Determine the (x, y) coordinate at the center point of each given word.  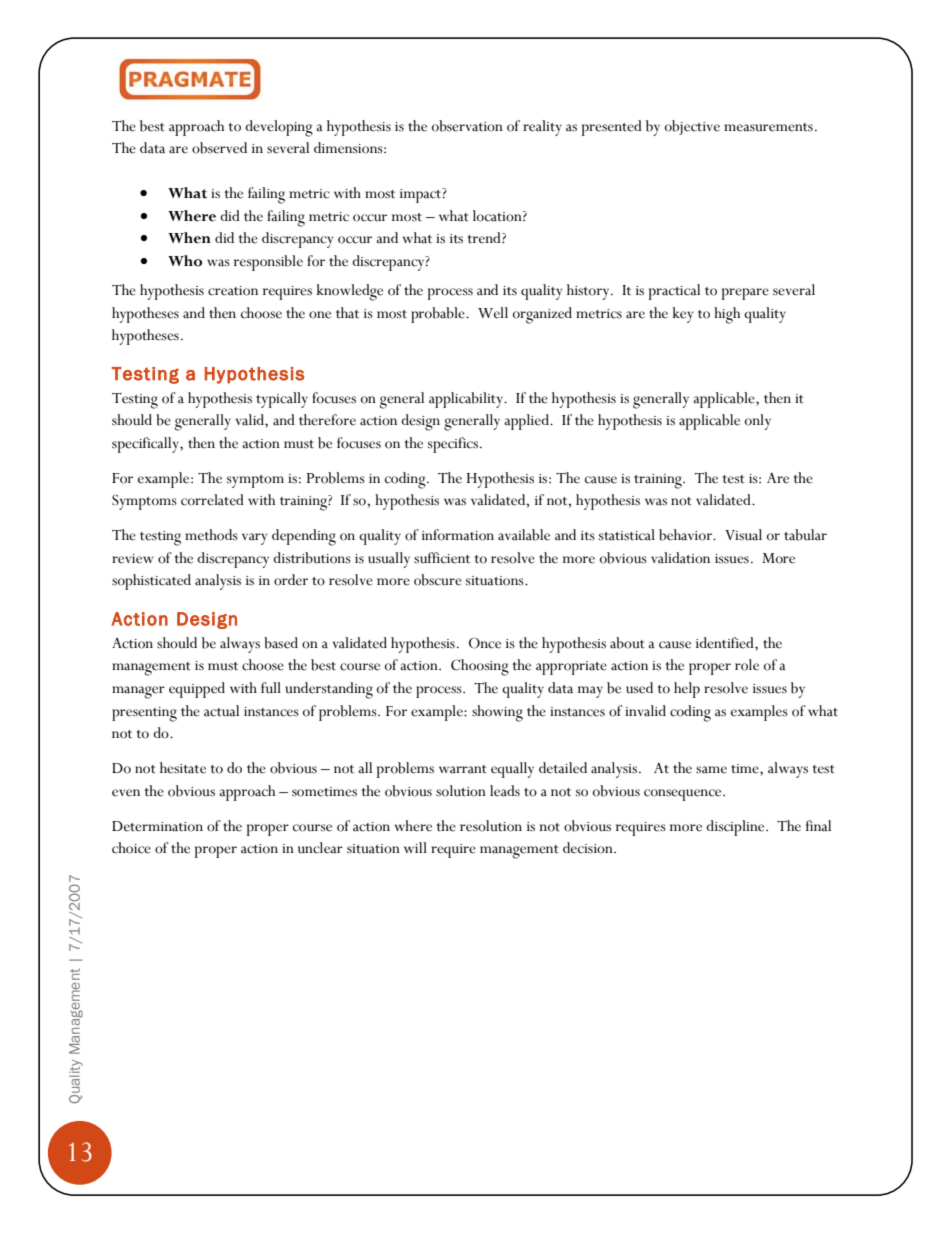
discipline (736, 828)
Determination (157, 826)
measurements (768, 127)
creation (233, 291)
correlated (212, 500)
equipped (197, 690)
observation (467, 126)
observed (219, 148)
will (415, 847)
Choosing (480, 667)
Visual (743, 535)
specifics (453, 445)
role (747, 665)
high (727, 315)
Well (493, 313)
